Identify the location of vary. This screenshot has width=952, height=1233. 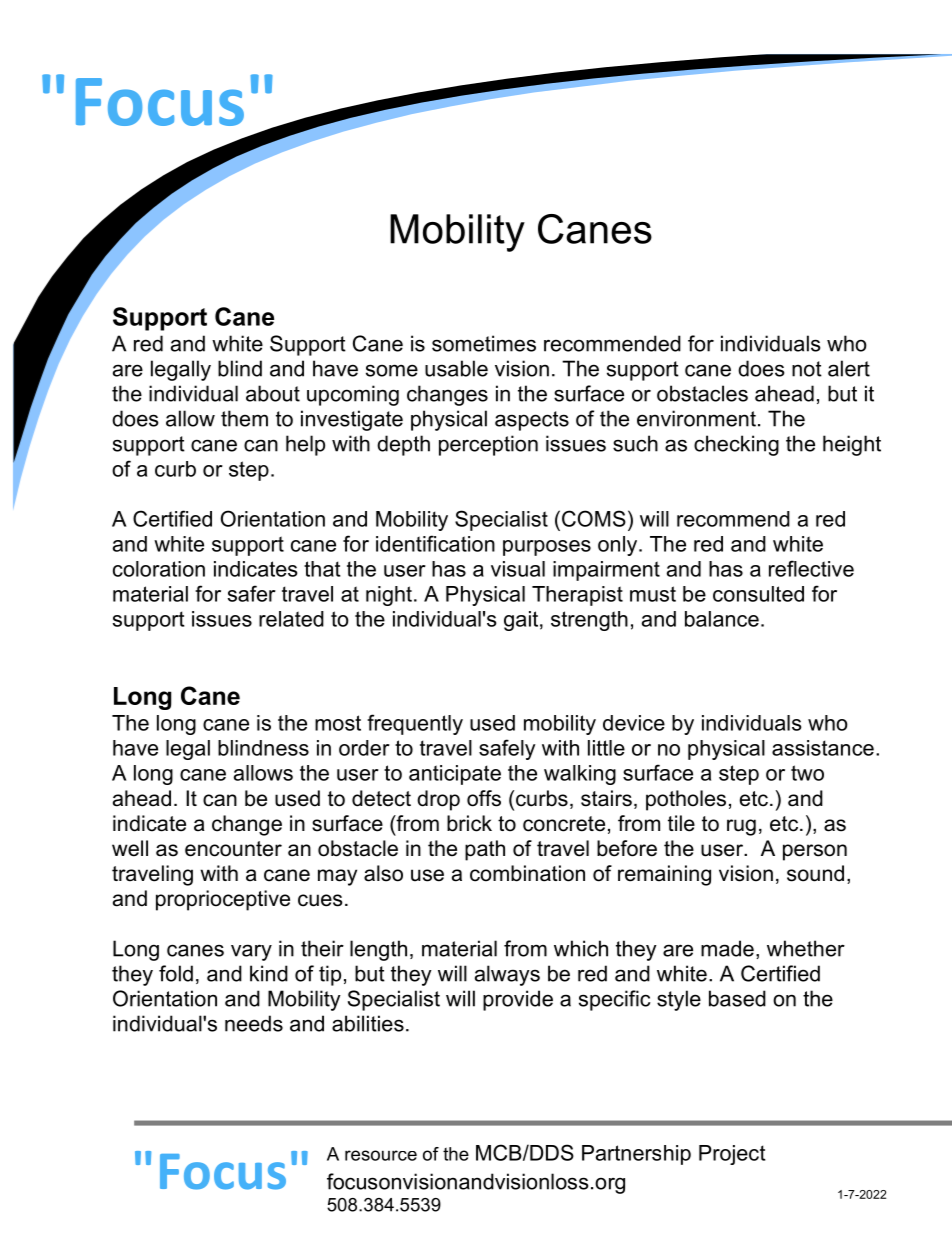
(251, 952).
